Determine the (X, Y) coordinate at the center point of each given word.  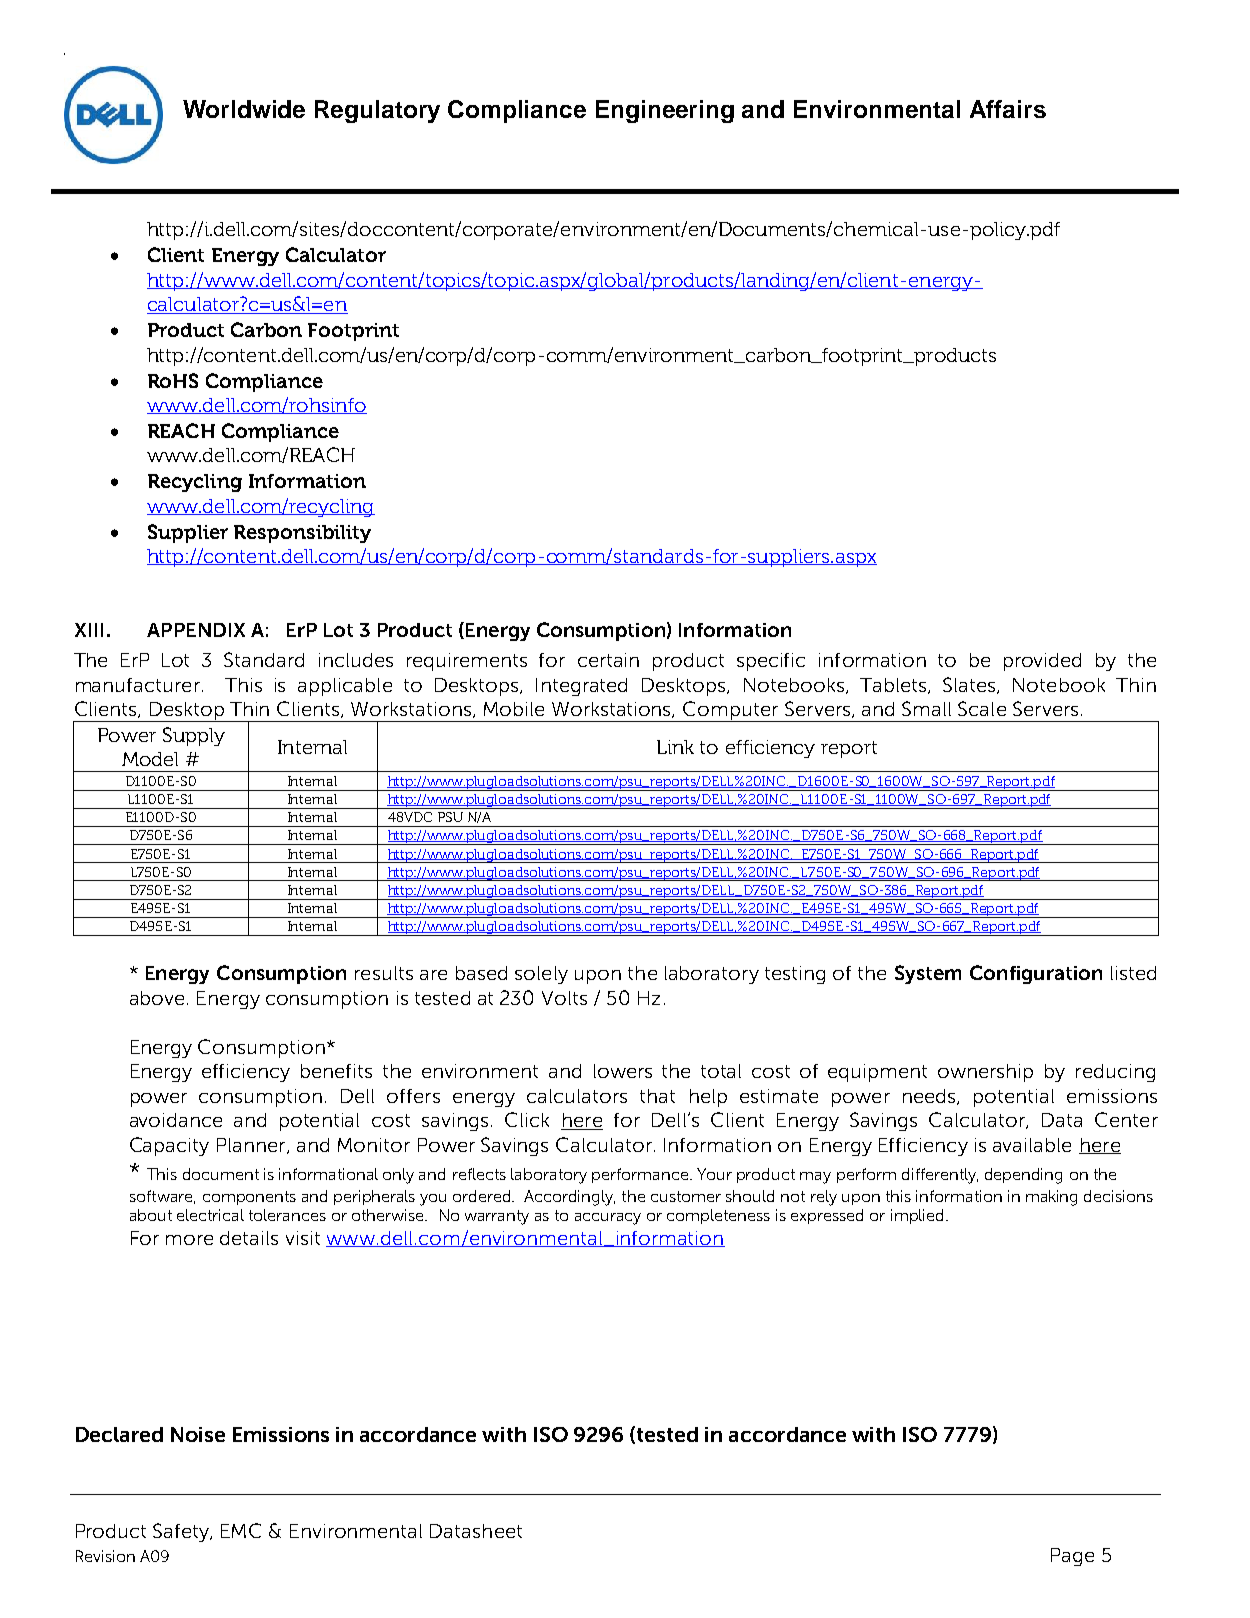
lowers (623, 1071)
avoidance (176, 1120)
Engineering (665, 111)
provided (1042, 662)
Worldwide (244, 109)
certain (608, 660)
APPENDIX (196, 630)
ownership (985, 1073)
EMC (241, 1530)
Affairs (1008, 109)
